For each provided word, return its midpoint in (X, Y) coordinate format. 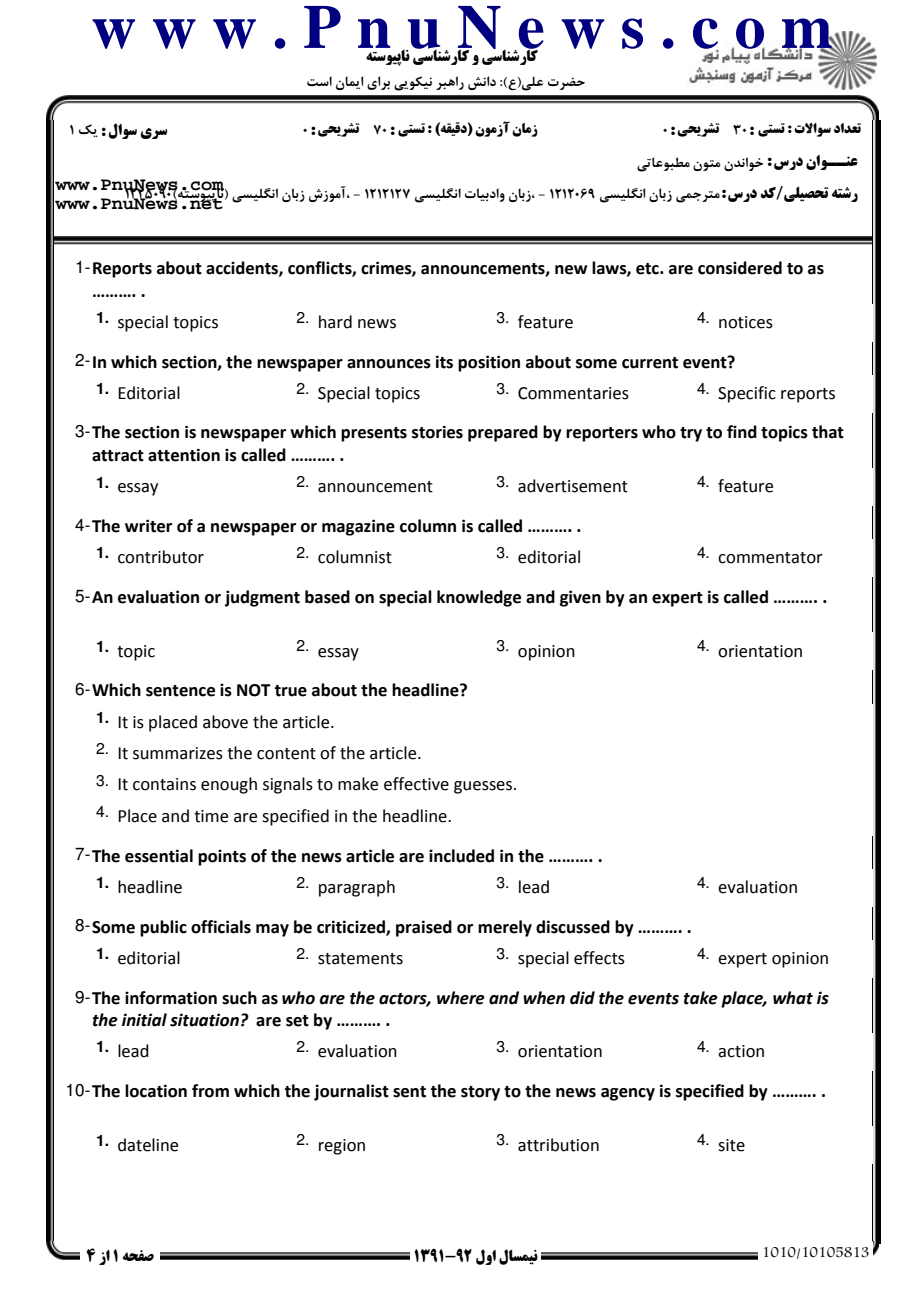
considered (740, 268)
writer (148, 526)
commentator (770, 558)
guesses (484, 787)
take (700, 998)
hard (335, 322)
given (580, 598)
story (480, 1093)
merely (505, 928)
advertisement (573, 486)
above (225, 722)
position (489, 363)
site (731, 1145)
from (210, 1091)
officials (221, 927)
